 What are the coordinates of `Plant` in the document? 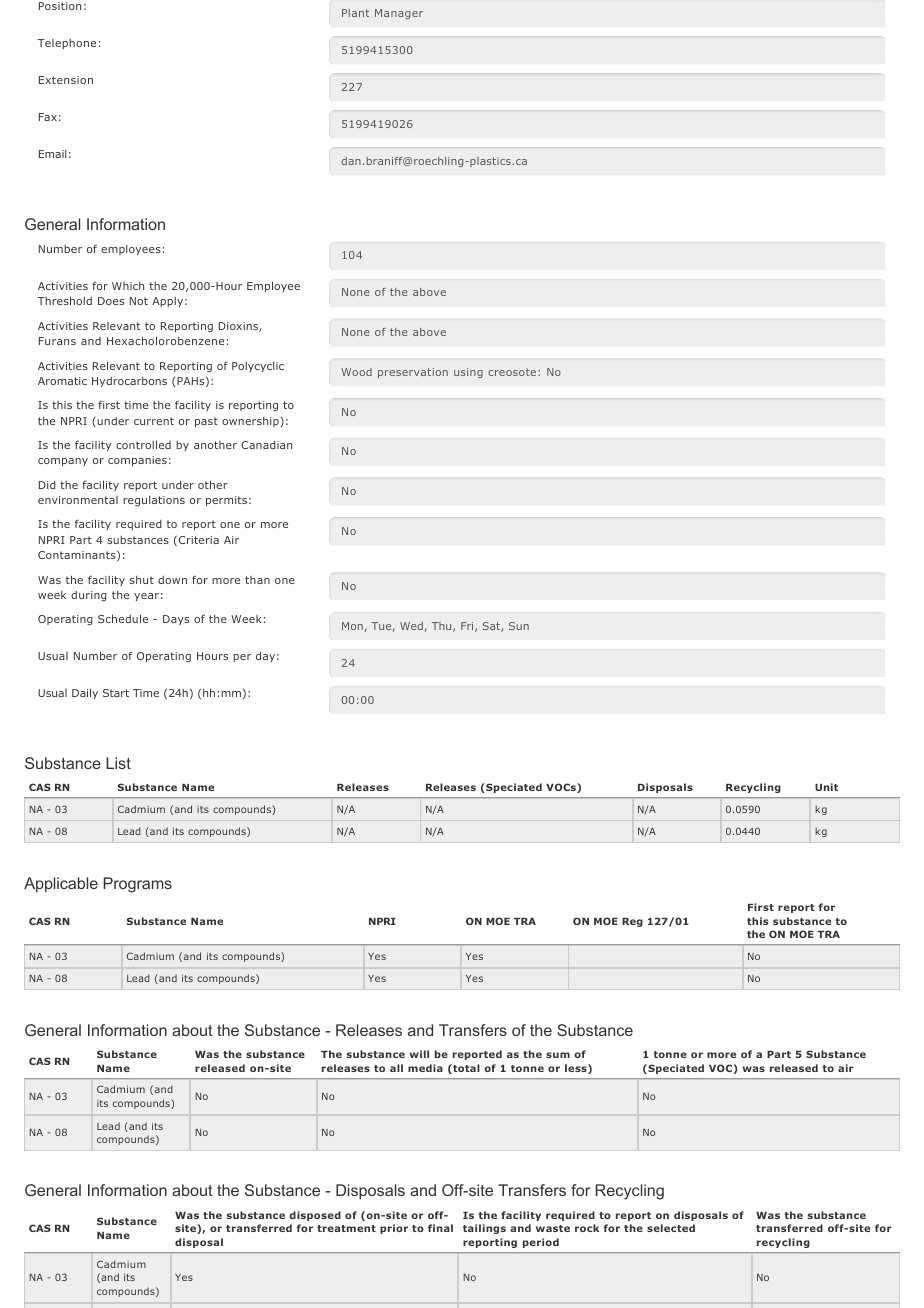 It's located at (355, 13).
